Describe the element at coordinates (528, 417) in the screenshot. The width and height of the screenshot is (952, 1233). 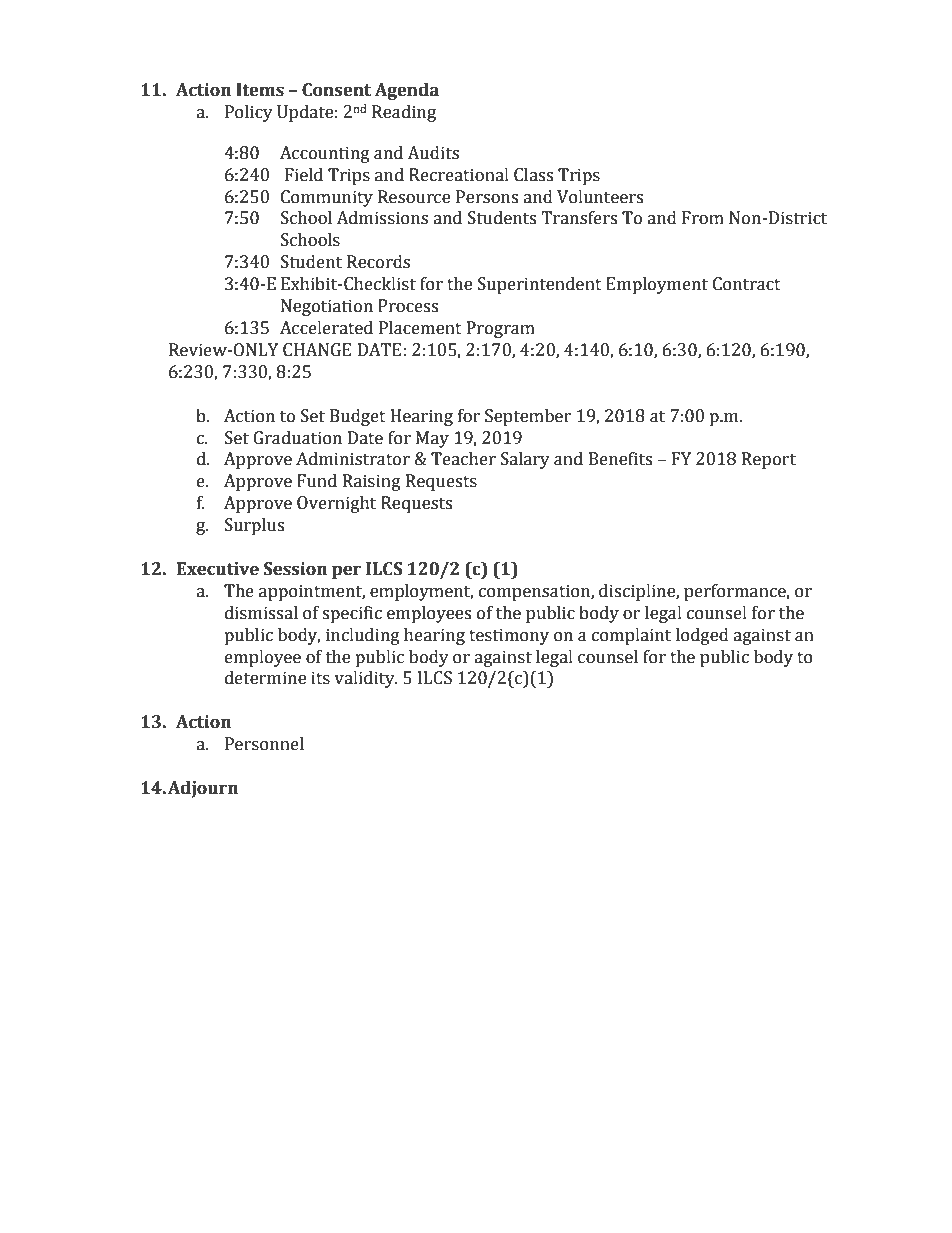
I see `September` at that location.
